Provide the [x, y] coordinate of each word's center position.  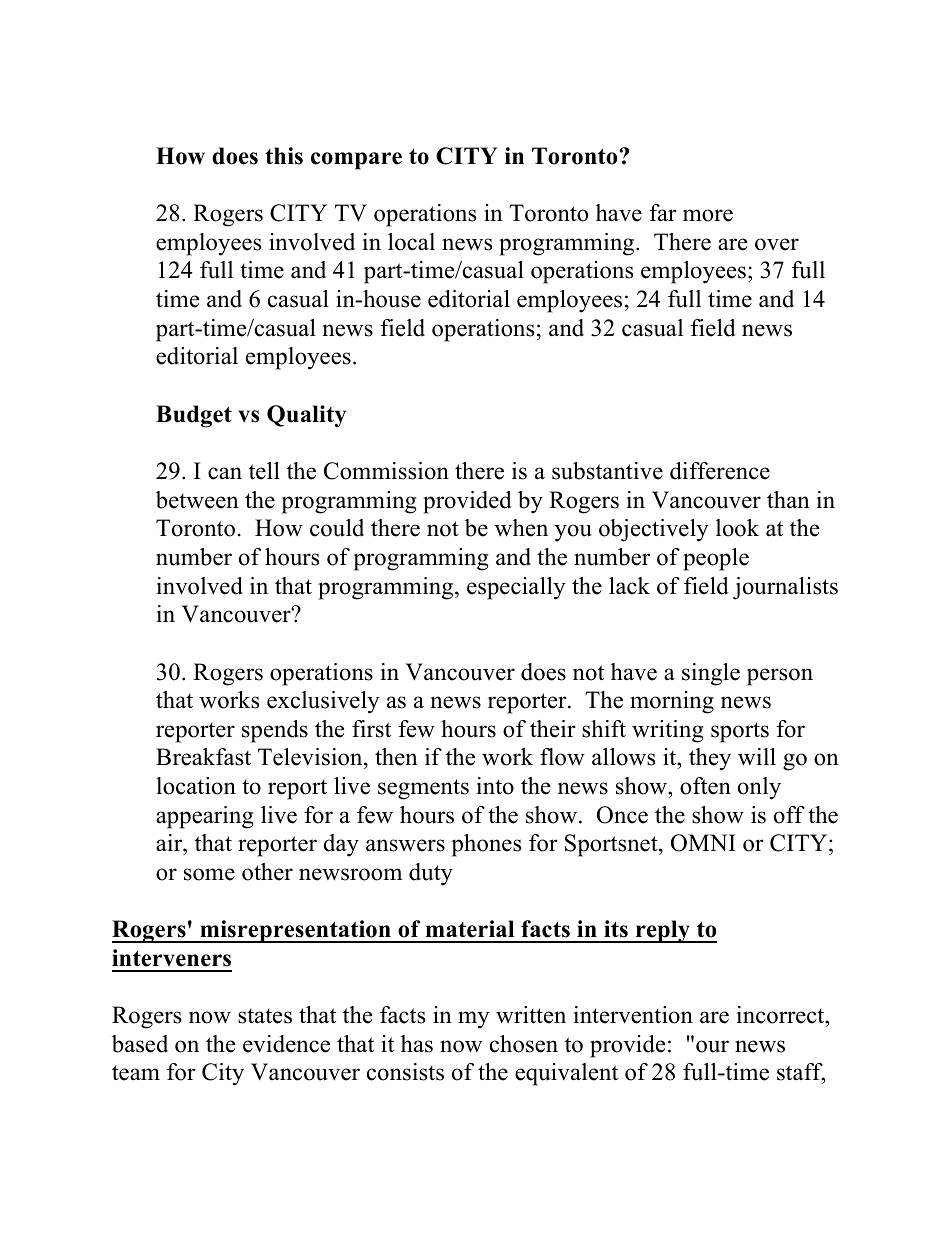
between [197, 500]
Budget [194, 416]
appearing [204, 817]
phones [486, 845]
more [708, 215]
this [284, 156]
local [411, 242]
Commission [386, 471]
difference [720, 471]
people [716, 559]
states [265, 1016]
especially [516, 588]
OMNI [703, 843]
